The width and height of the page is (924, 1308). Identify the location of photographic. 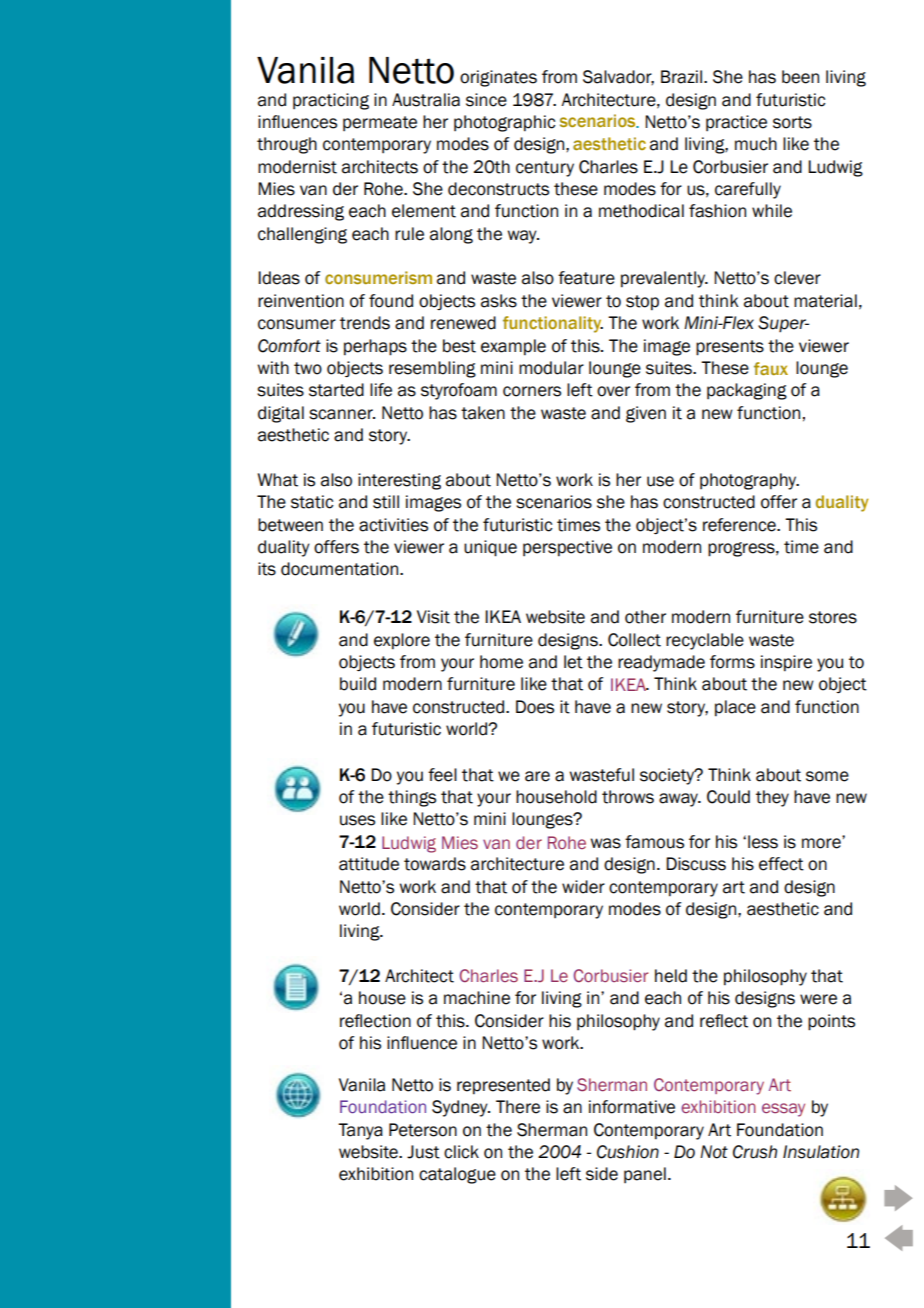
(504, 123).
